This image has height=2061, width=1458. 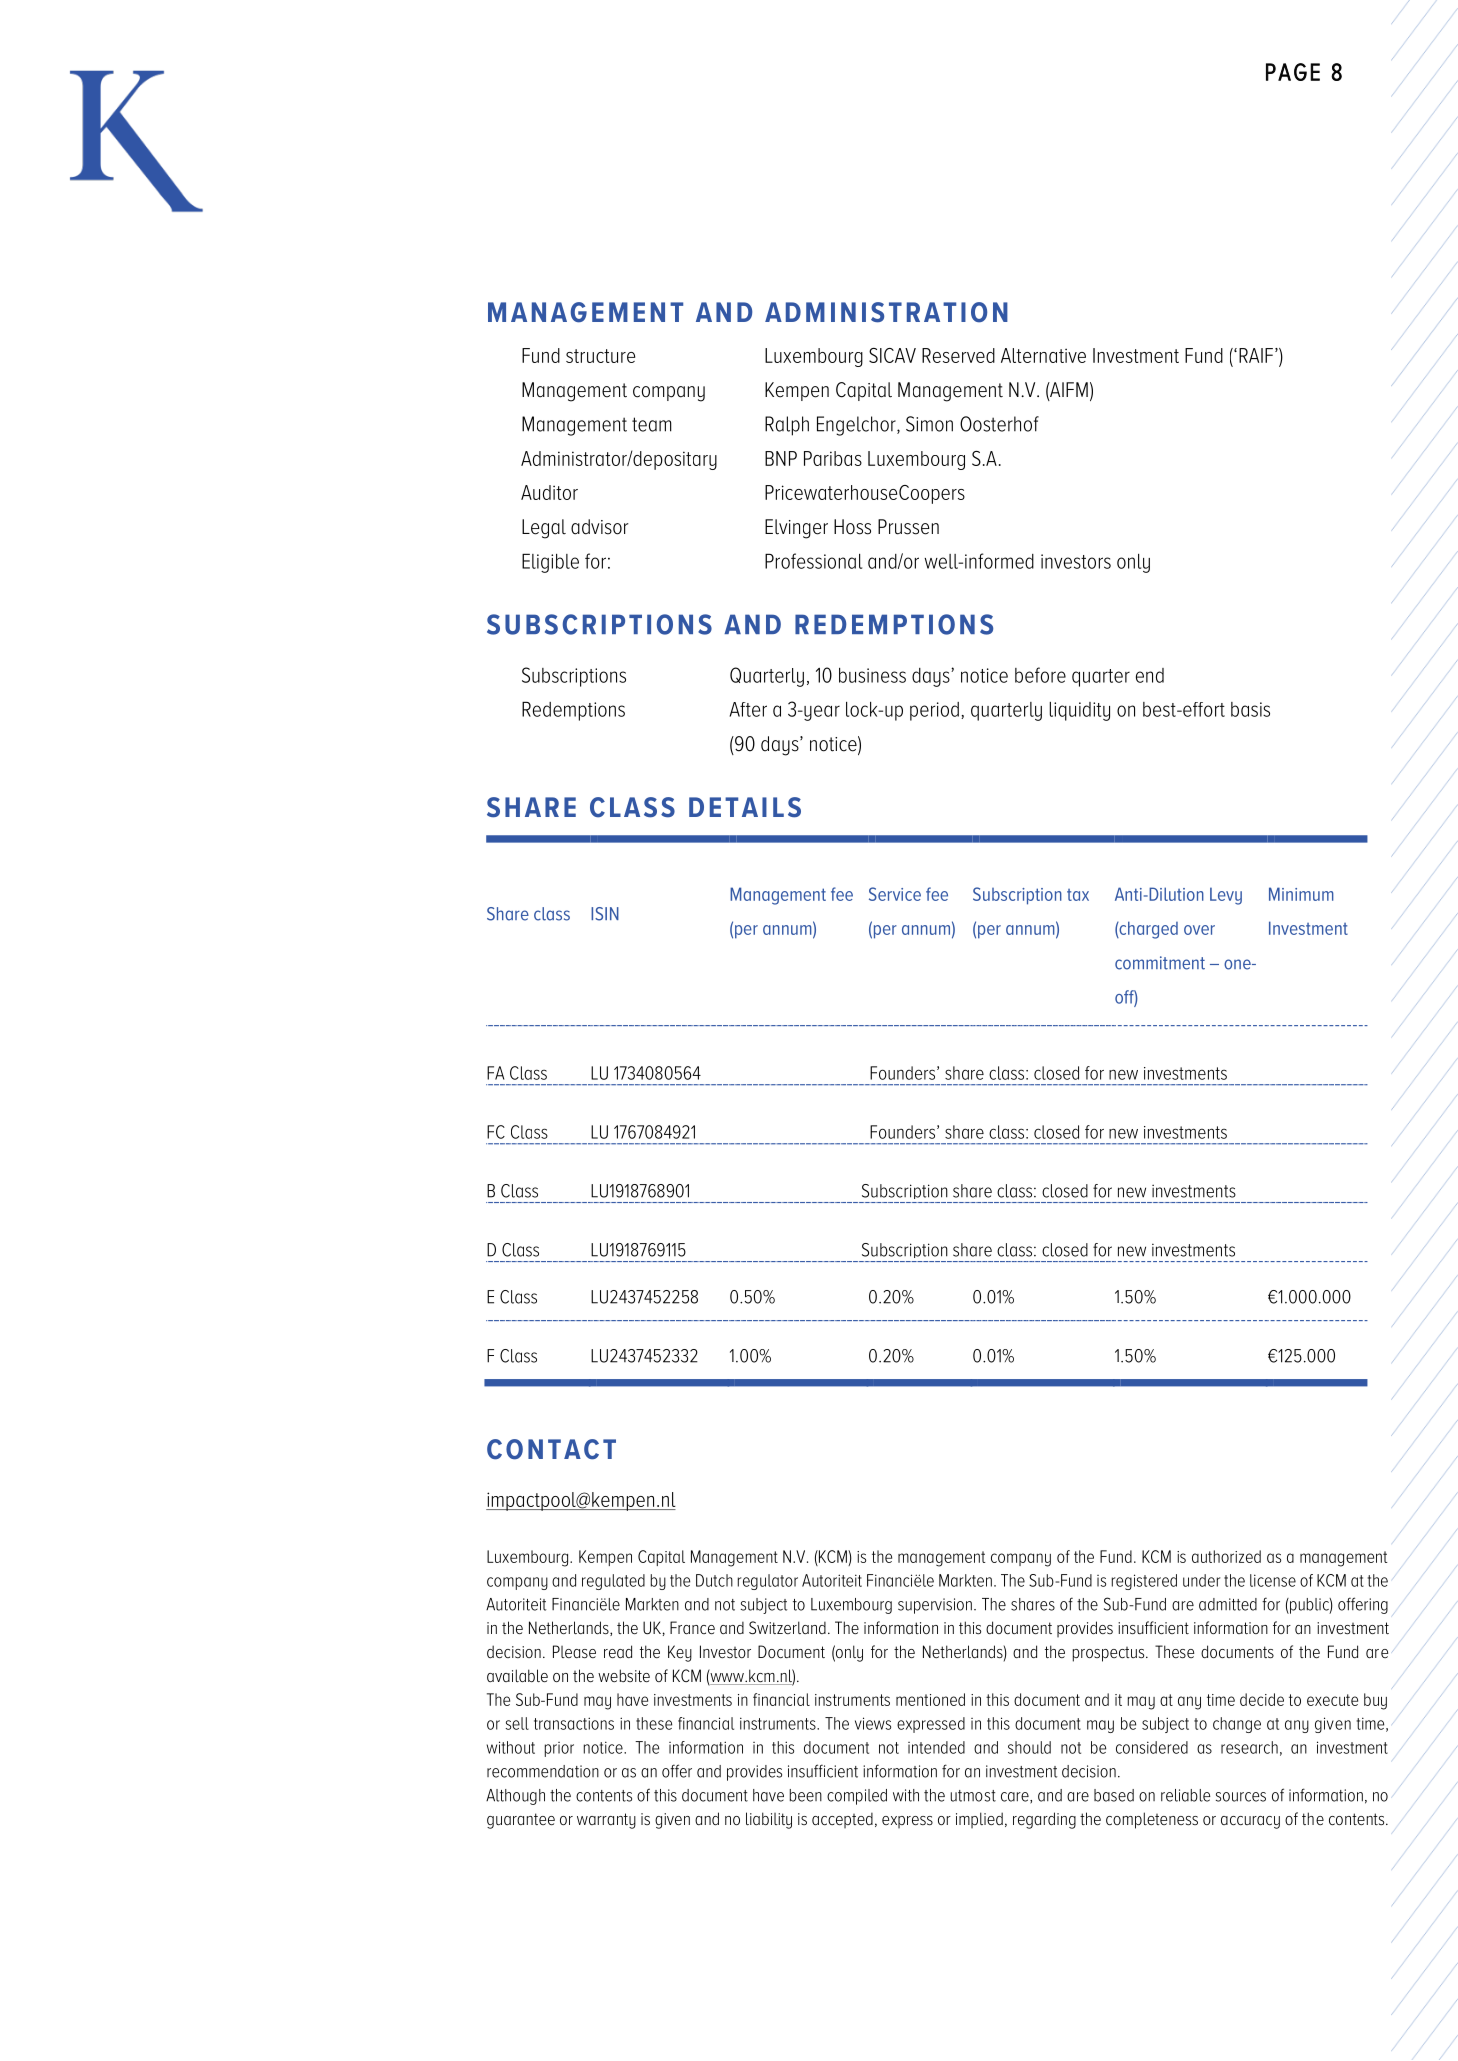 I want to click on authorized, so click(x=1226, y=1556).
